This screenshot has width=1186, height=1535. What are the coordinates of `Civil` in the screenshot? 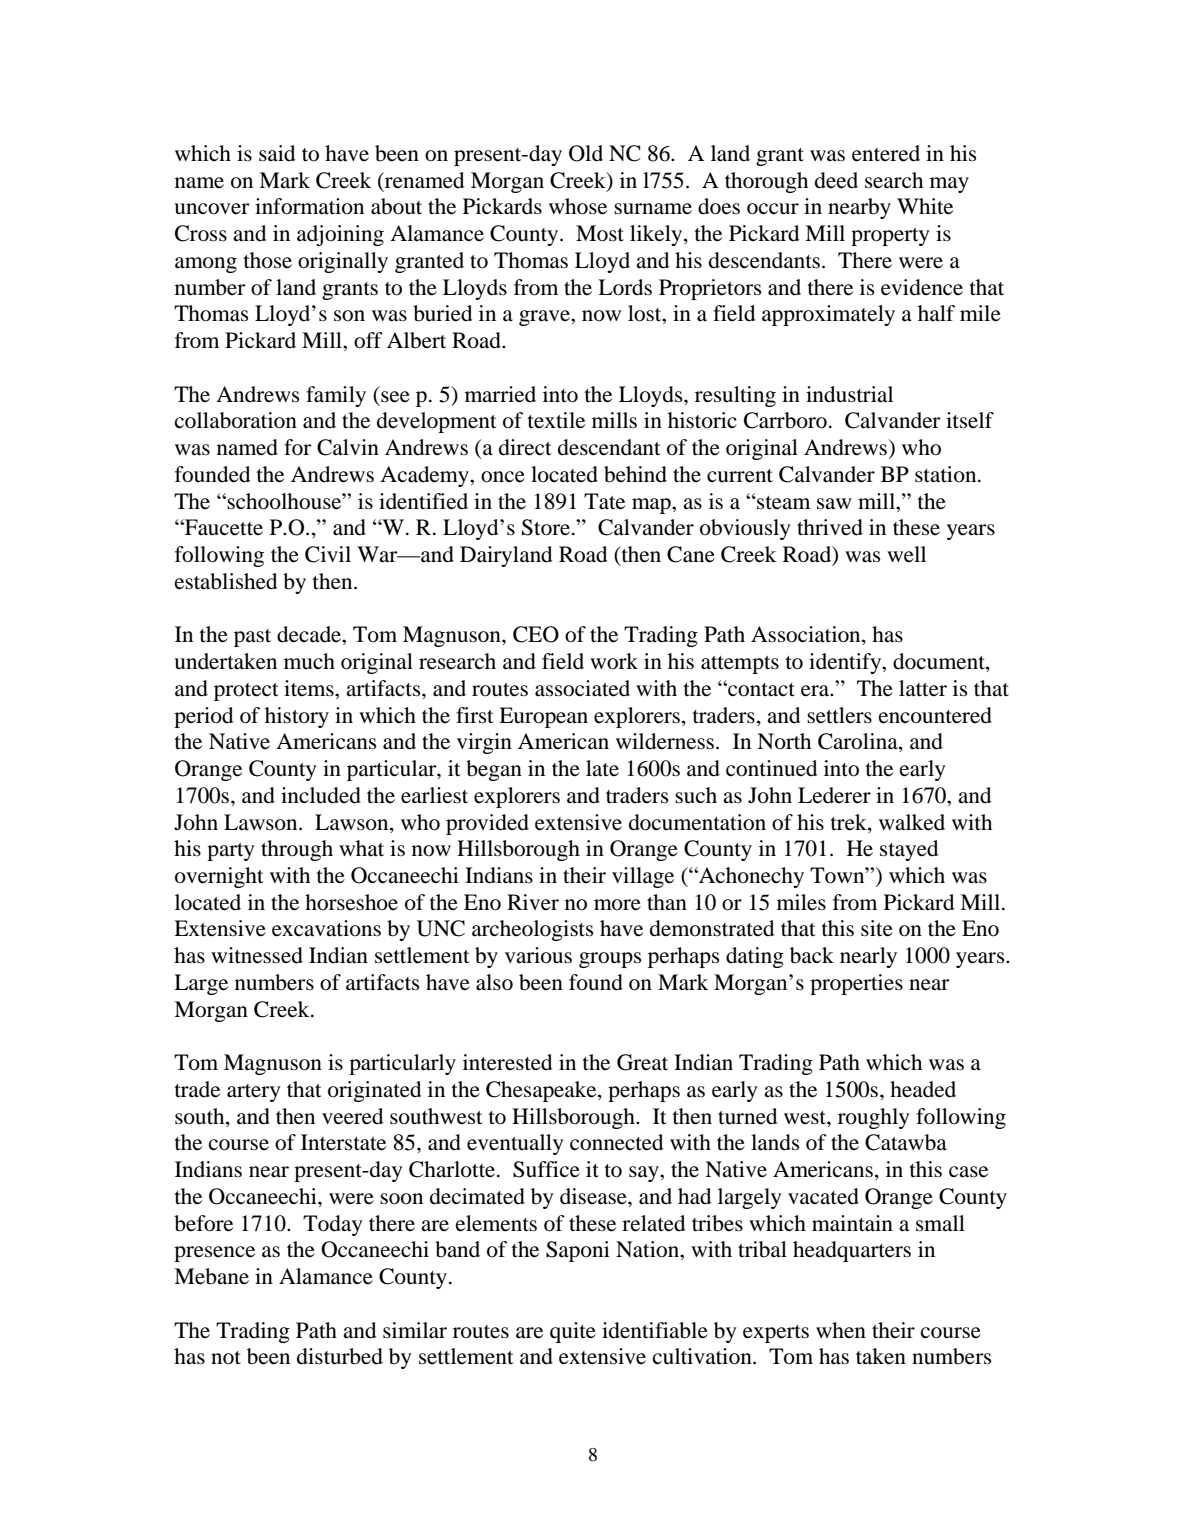 It's located at (328, 554).
